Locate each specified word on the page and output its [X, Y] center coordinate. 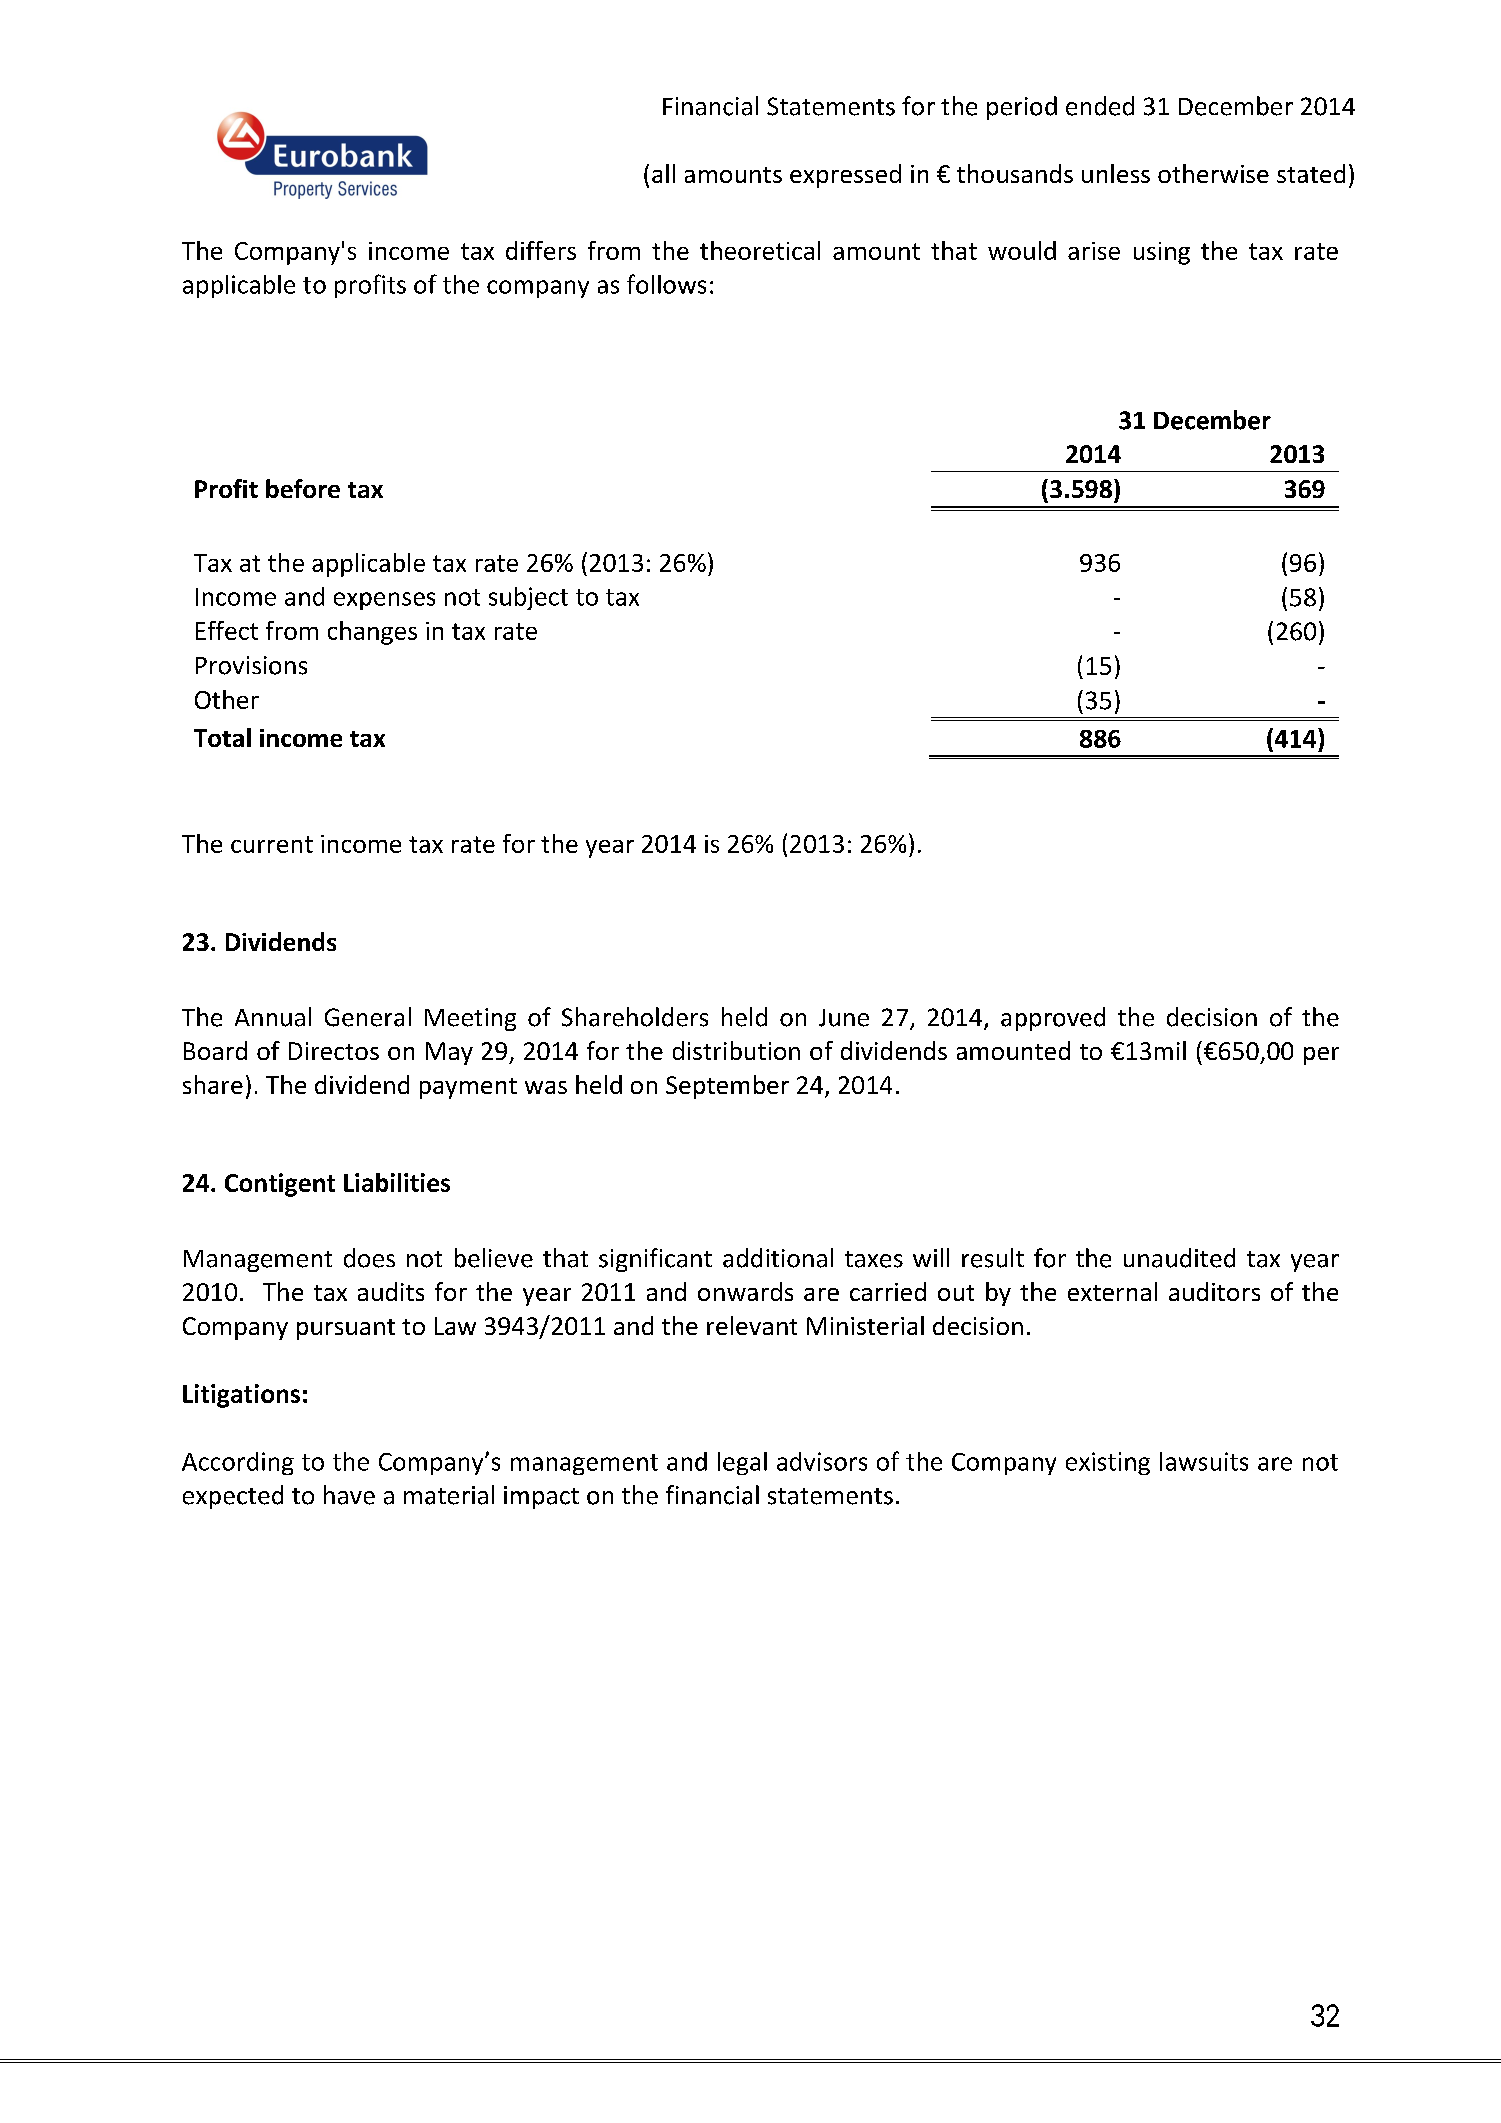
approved [1053, 1019]
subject [528, 598]
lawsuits [1204, 1461]
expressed [845, 176]
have [349, 1495]
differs [541, 250]
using [1162, 253]
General [368, 1017]
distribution [736, 1050]
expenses [384, 601]
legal [742, 1463]
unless [1116, 173]
